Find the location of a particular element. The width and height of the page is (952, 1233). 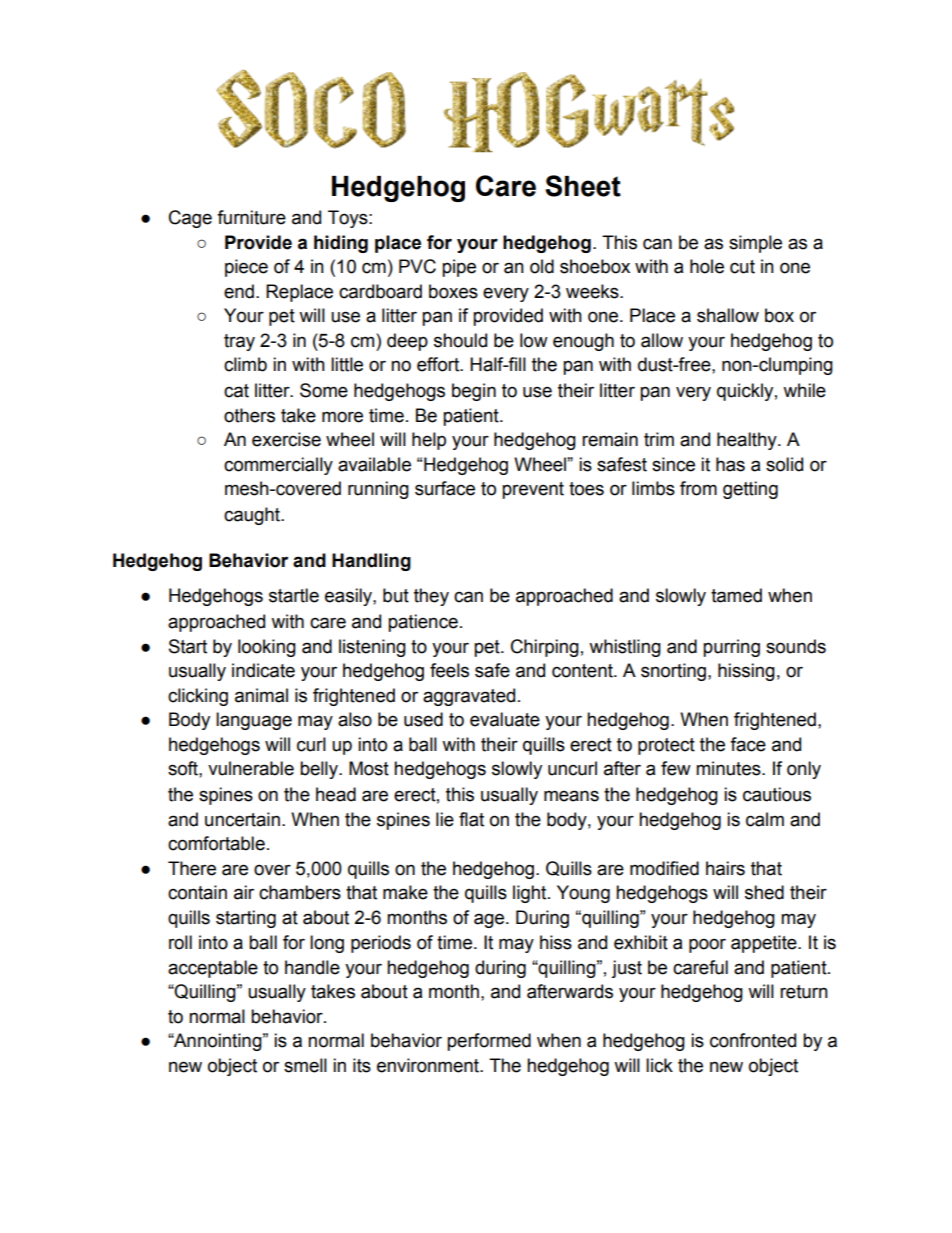

simple is located at coordinates (755, 244).
